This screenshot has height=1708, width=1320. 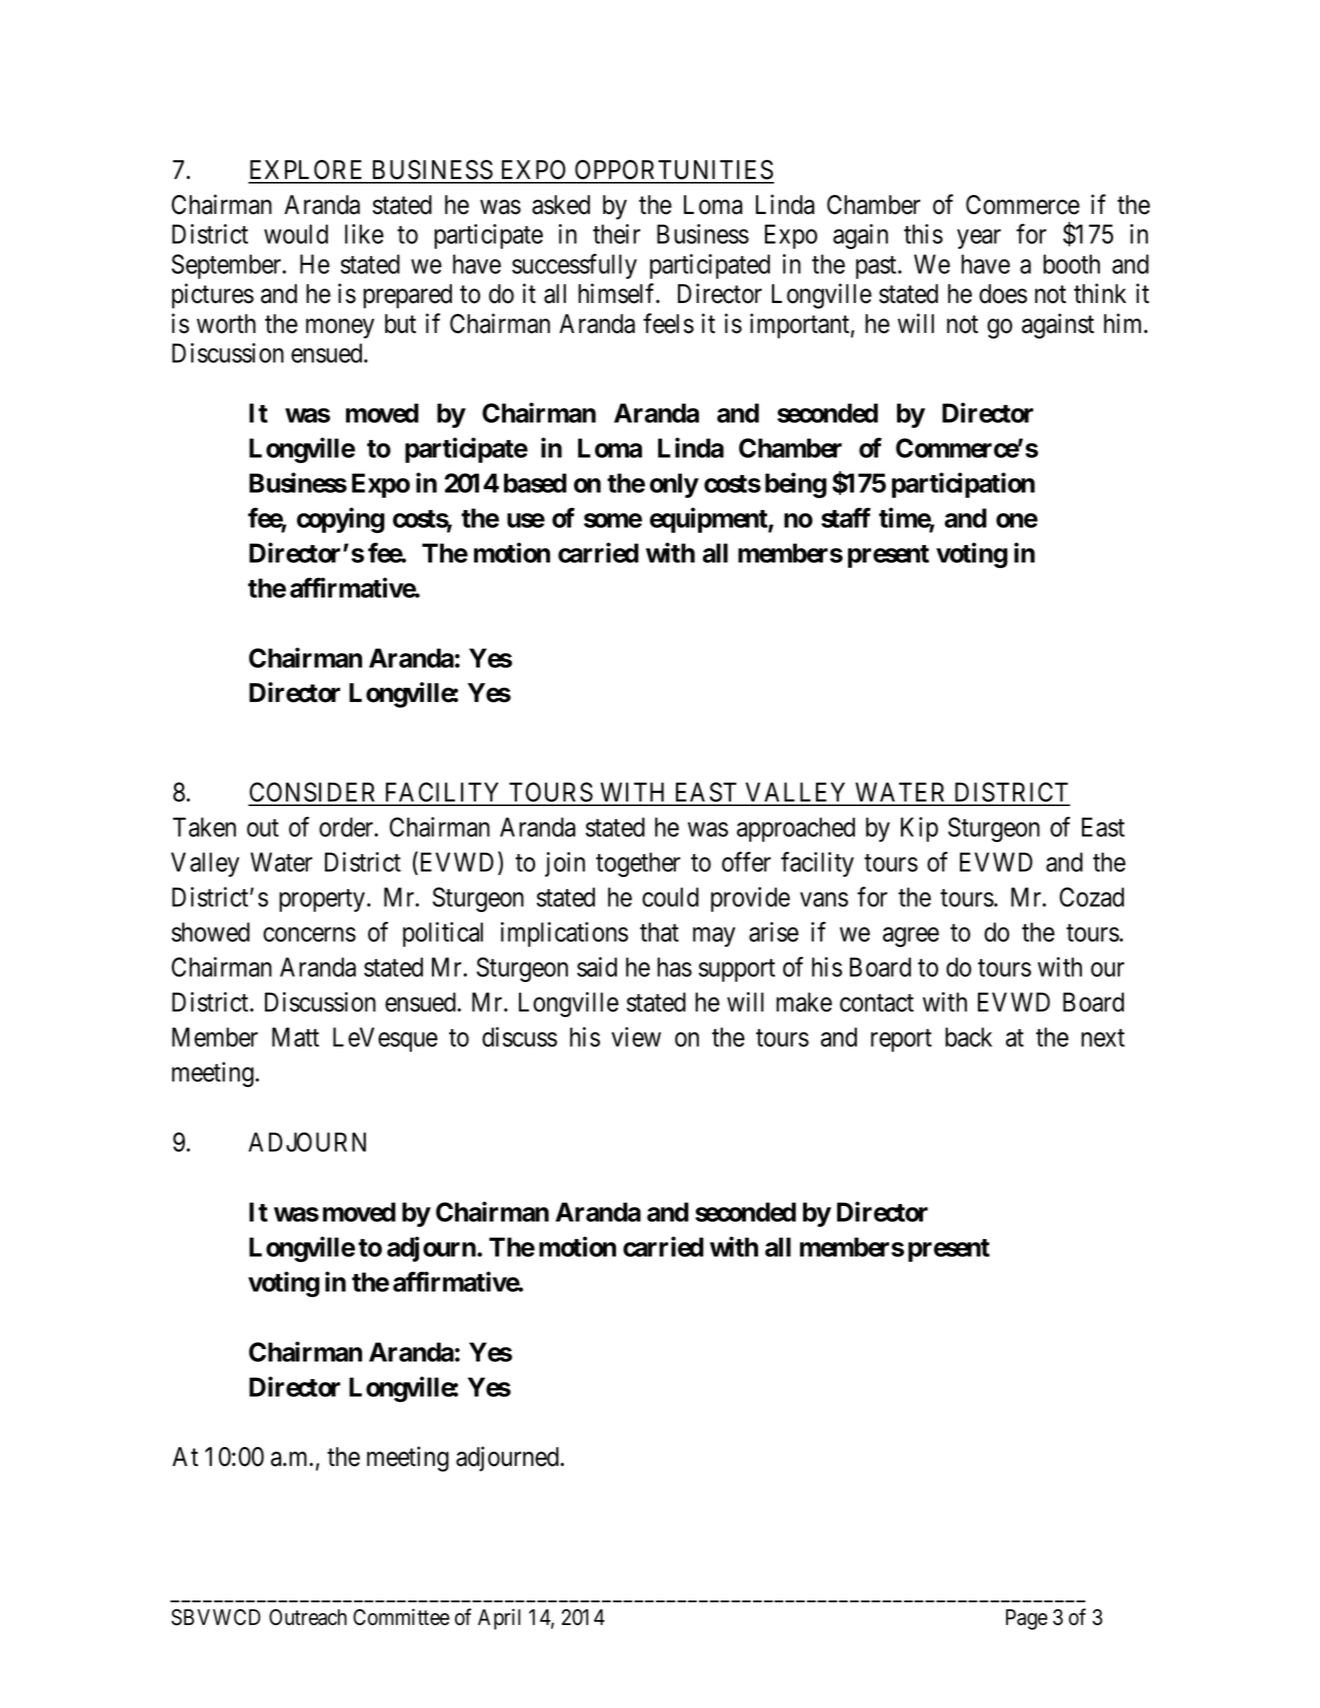 I want to click on year, so click(x=979, y=239).
